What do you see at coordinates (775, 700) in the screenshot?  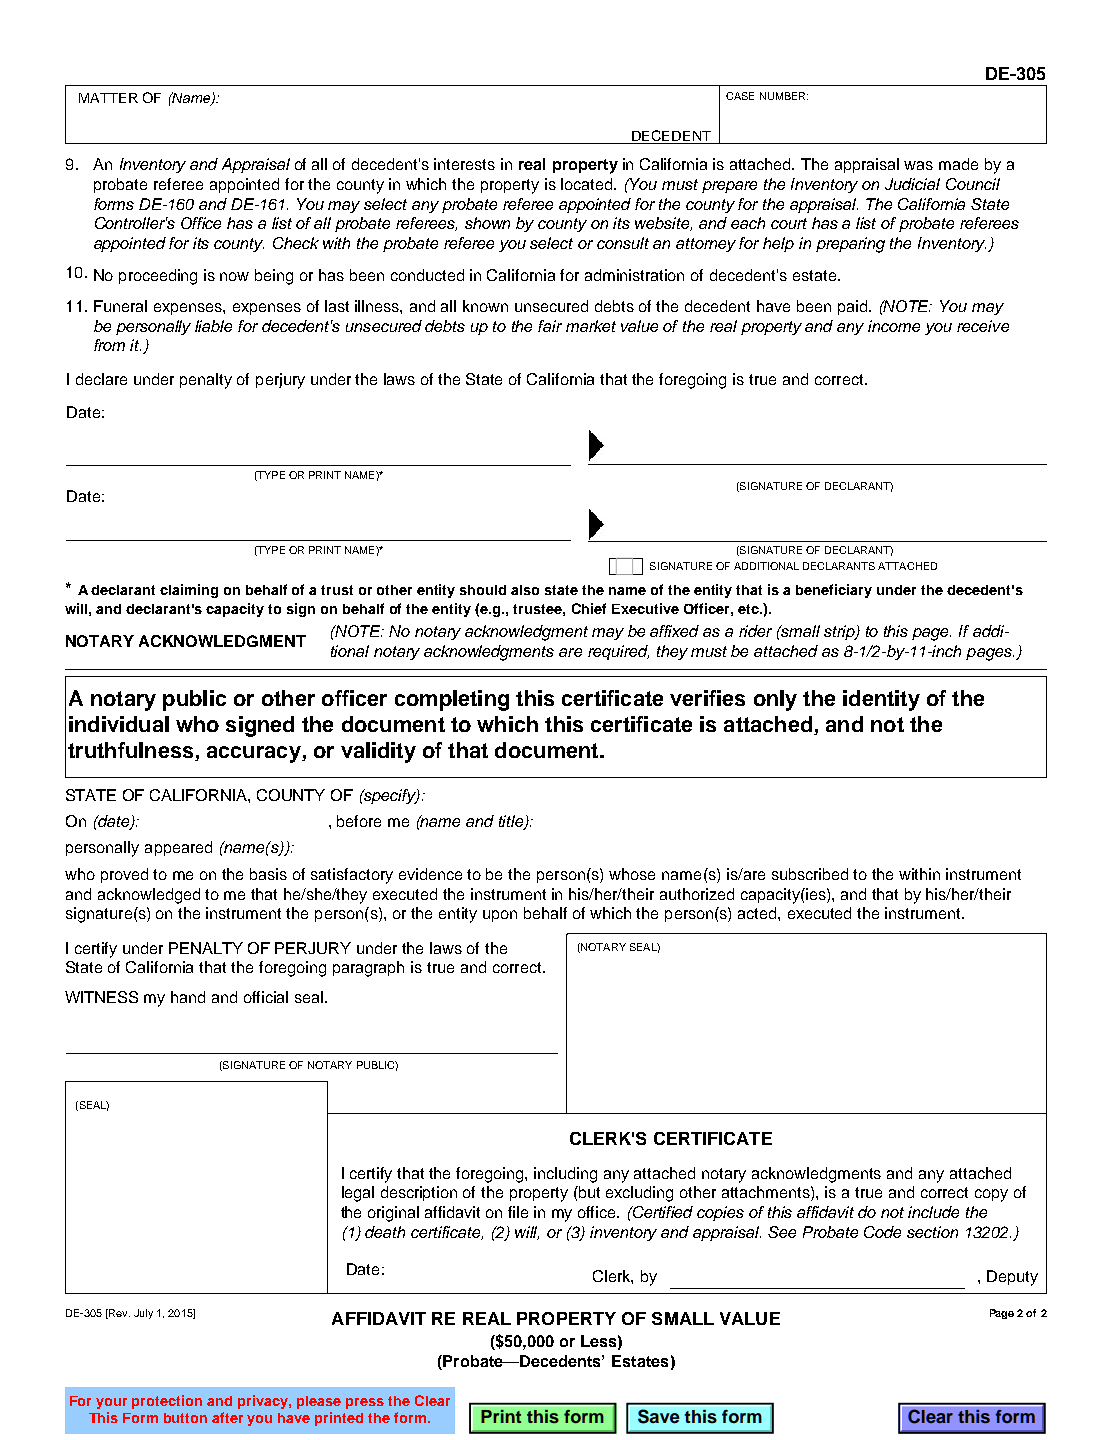 I see `only` at bounding box center [775, 700].
